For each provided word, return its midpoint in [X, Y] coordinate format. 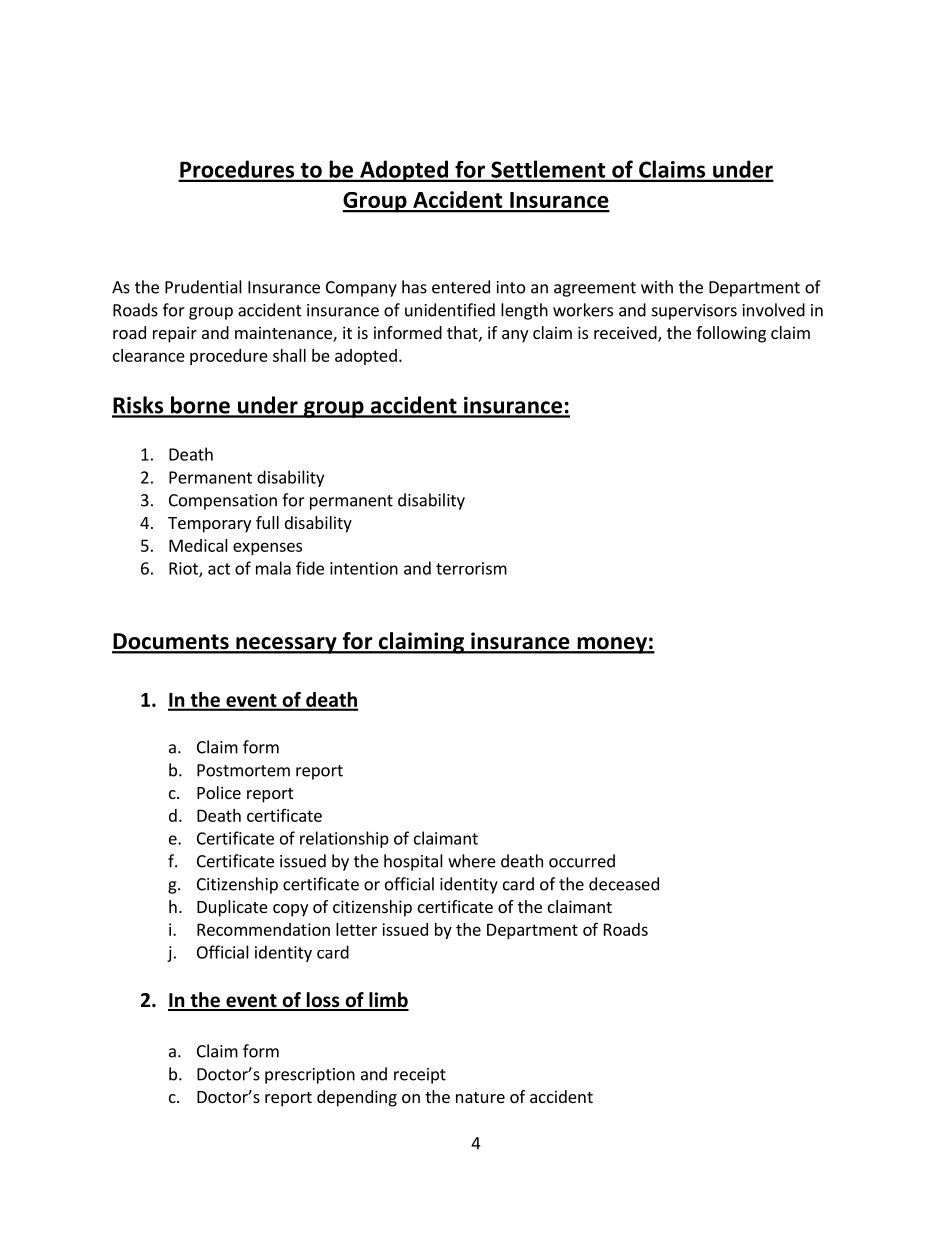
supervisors [694, 312]
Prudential [203, 287]
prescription [310, 1076]
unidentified [450, 310]
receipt [420, 1076]
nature [480, 1097]
